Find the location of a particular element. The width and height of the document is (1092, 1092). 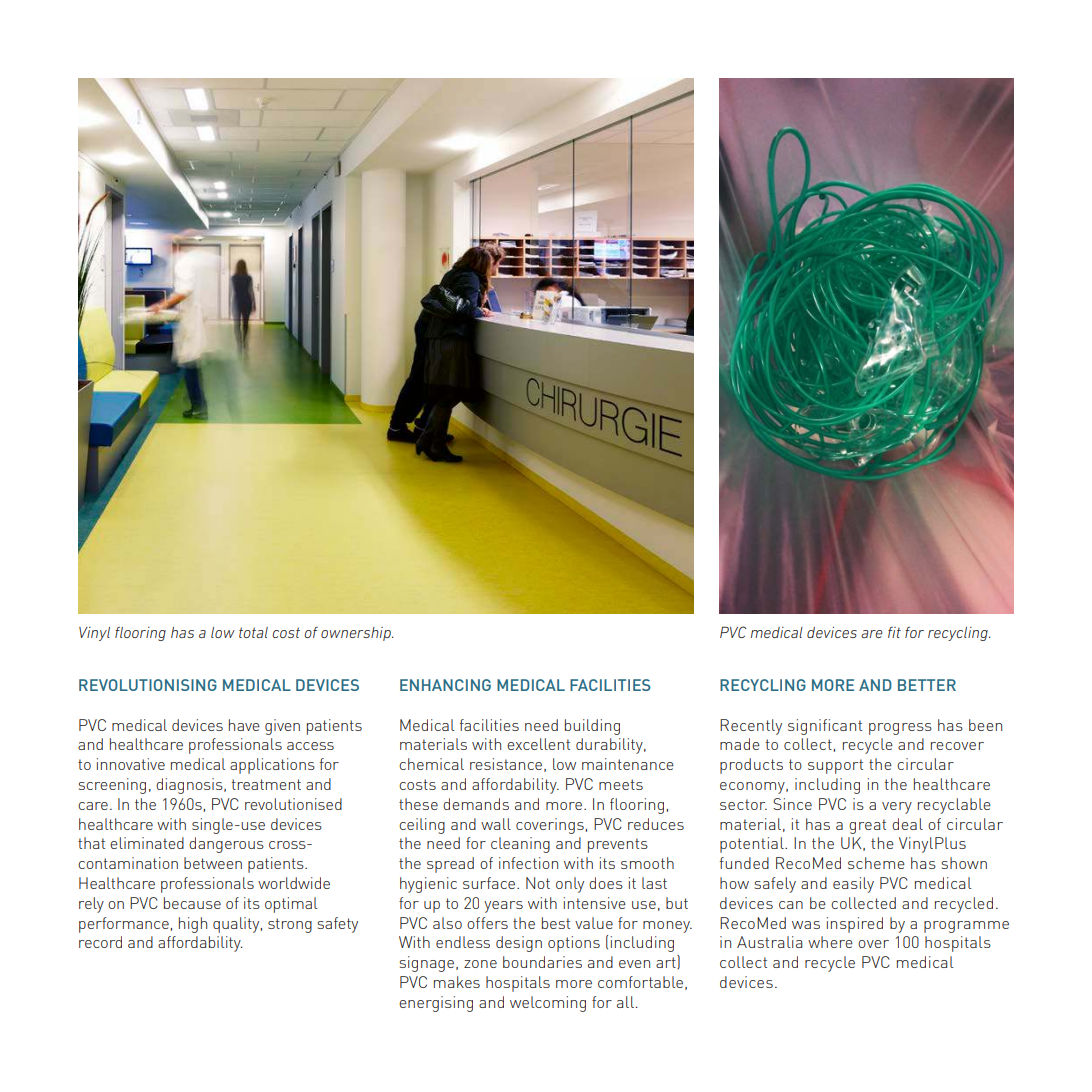

total is located at coordinates (253, 632).
